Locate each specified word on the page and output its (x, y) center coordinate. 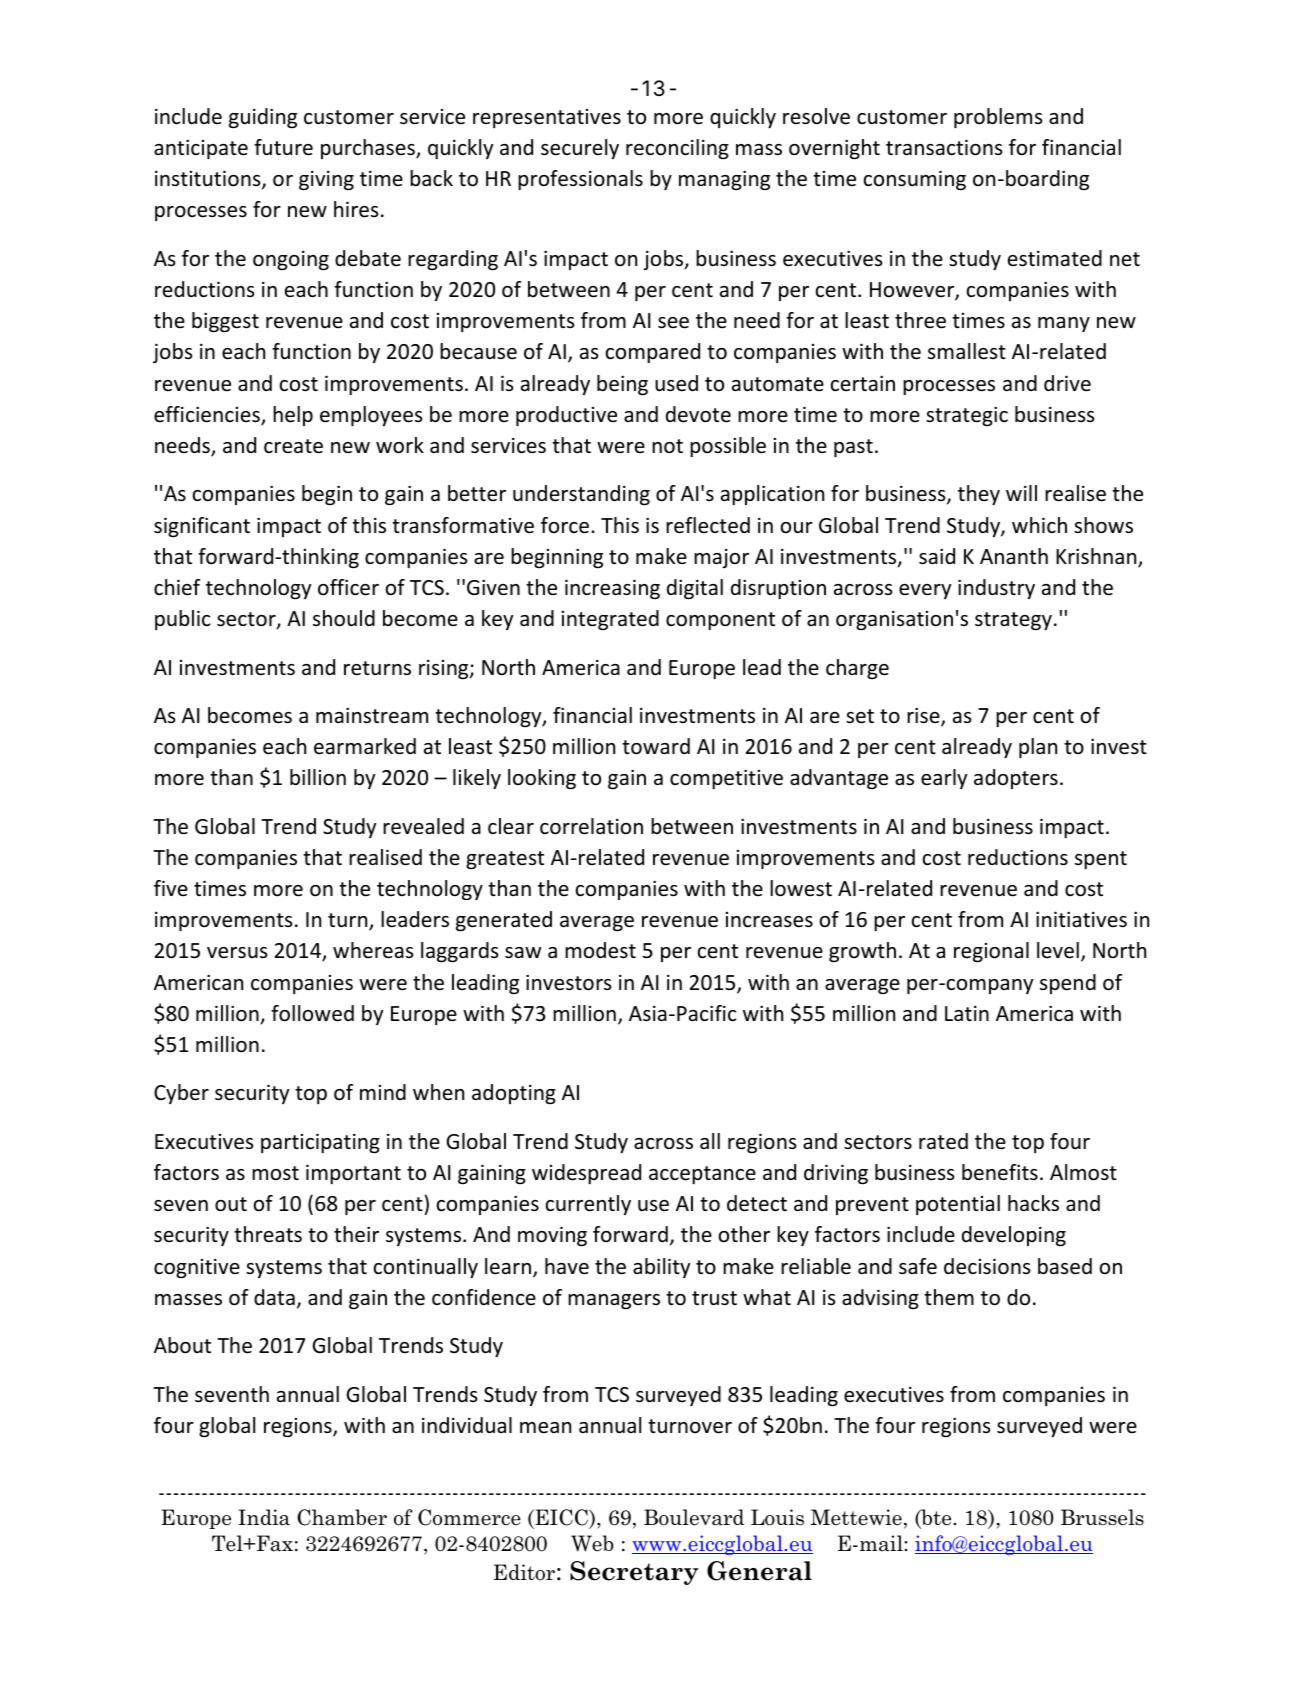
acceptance (702, 1175)
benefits (1000, 1172)
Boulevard (694, 1517)
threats (268, 1234)
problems (998, 118)
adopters (1016, 779)
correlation (591, 826)
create (293, 446)
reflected (708, 525)
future (283, 147)
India (264, 1517)
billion (318, 777)
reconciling (677, 149)
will (1021, 493)
